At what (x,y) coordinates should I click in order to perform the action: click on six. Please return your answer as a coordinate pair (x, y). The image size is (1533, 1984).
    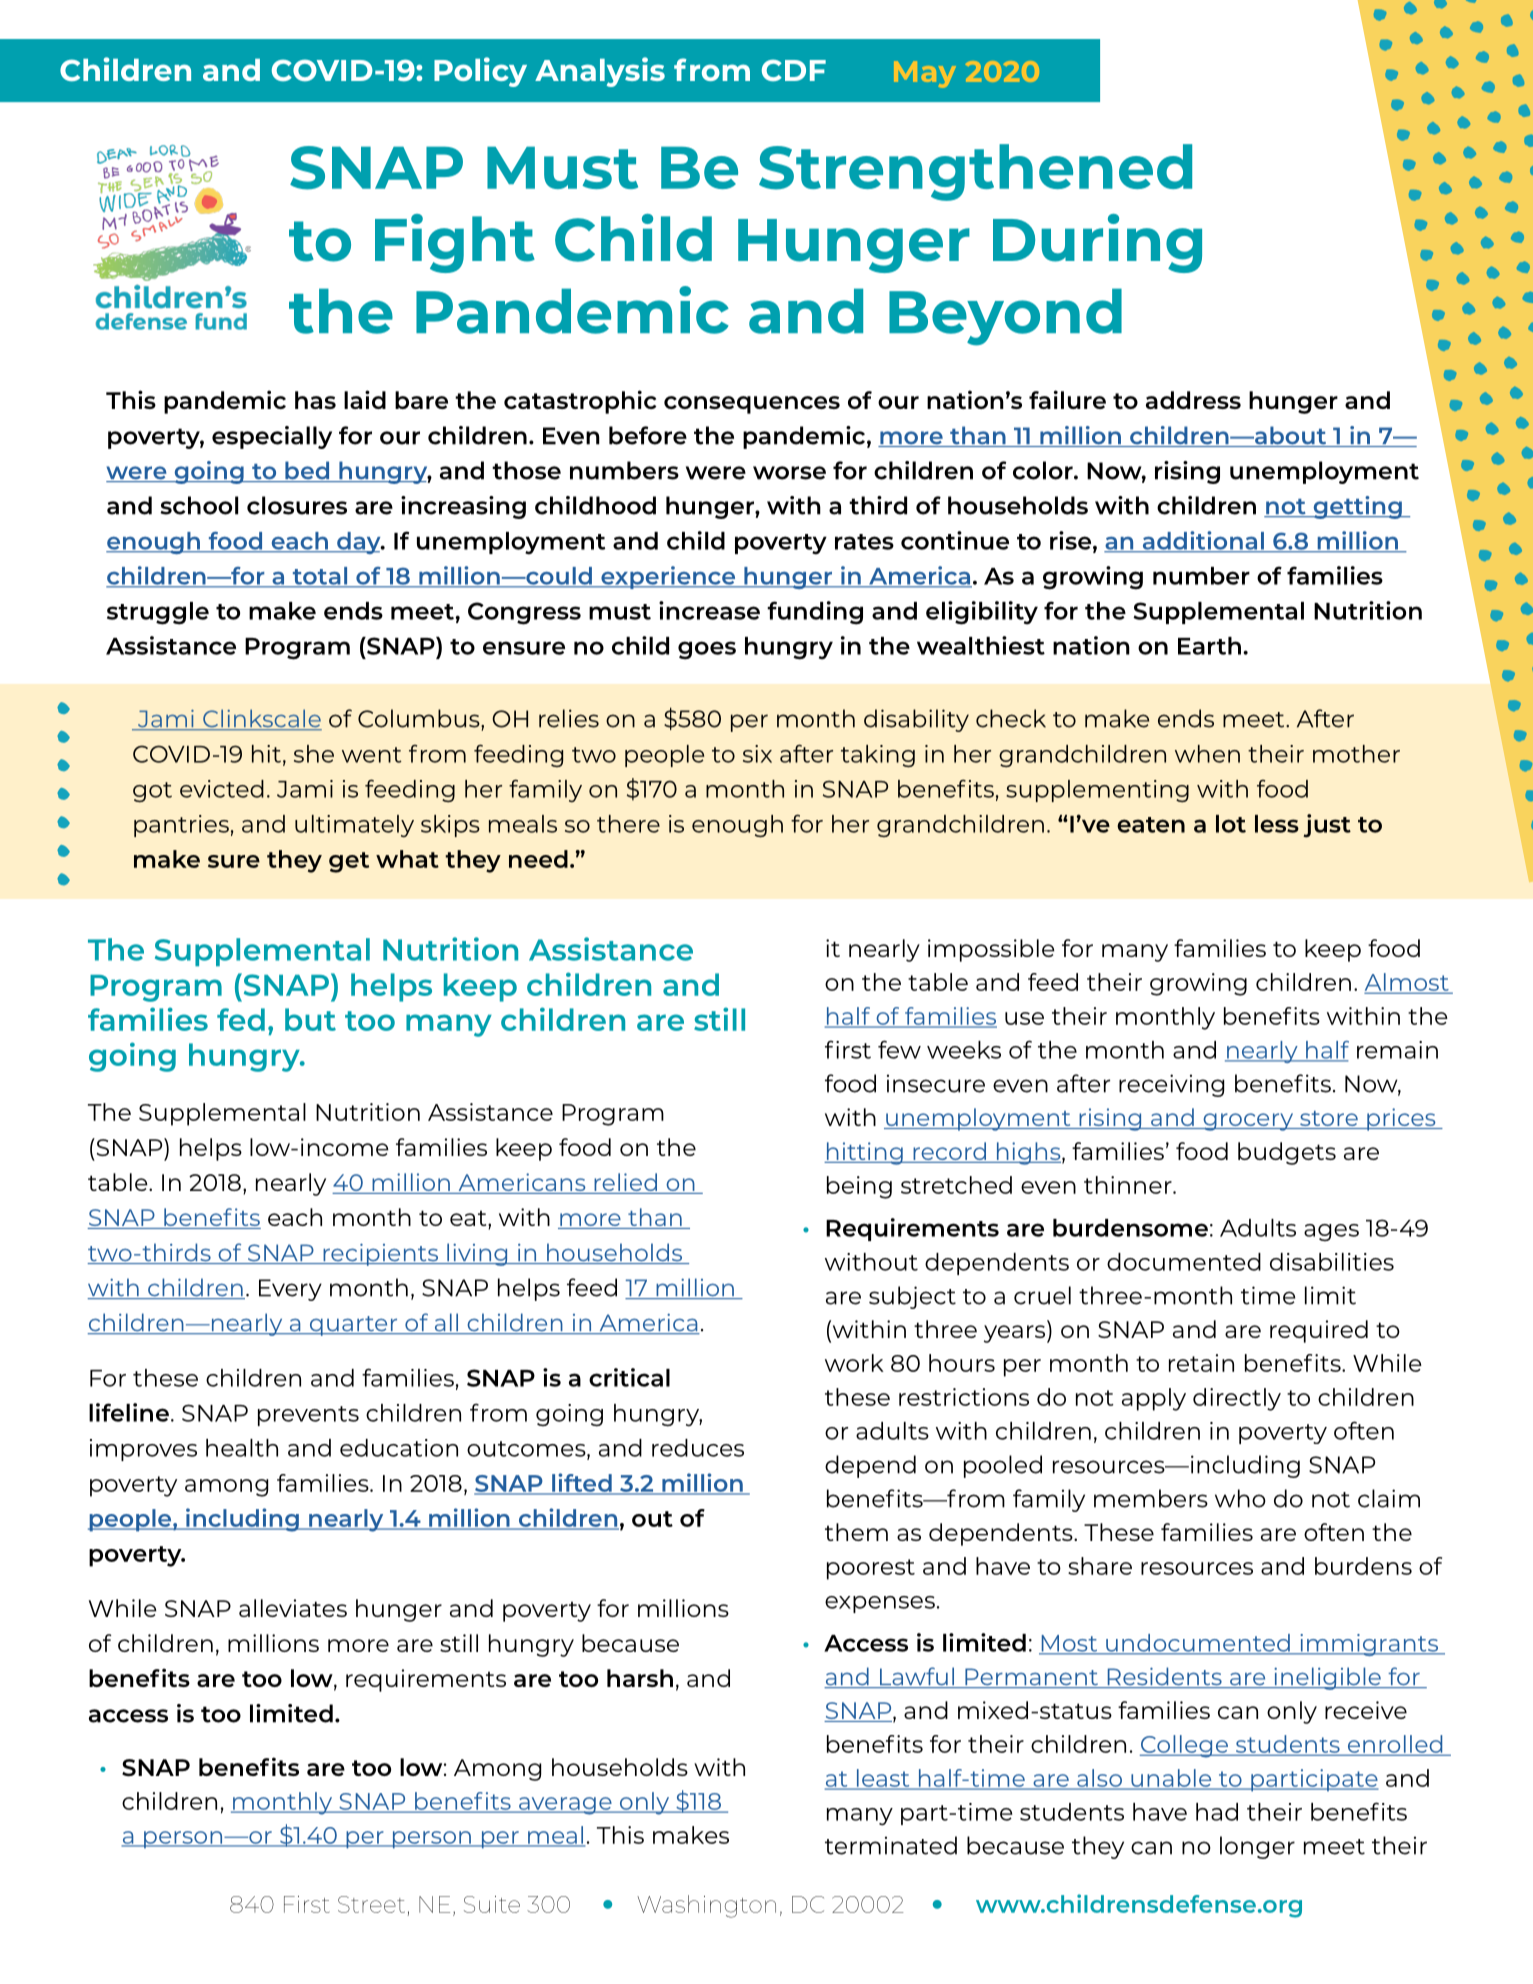
    Looking at the image, I should click on (757, 754).
